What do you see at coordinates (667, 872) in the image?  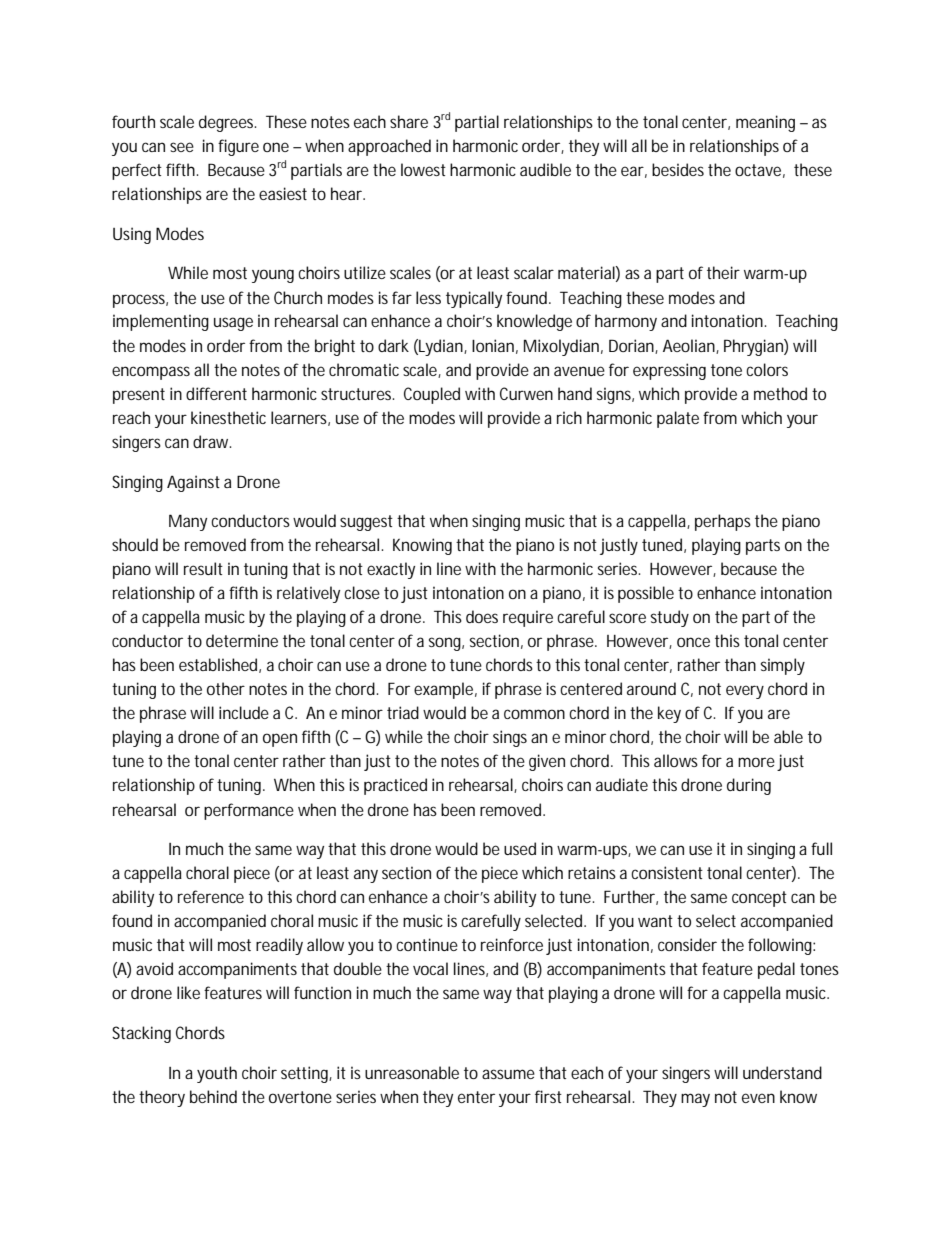 I see `consistent` at bounding box center [667, 872].
